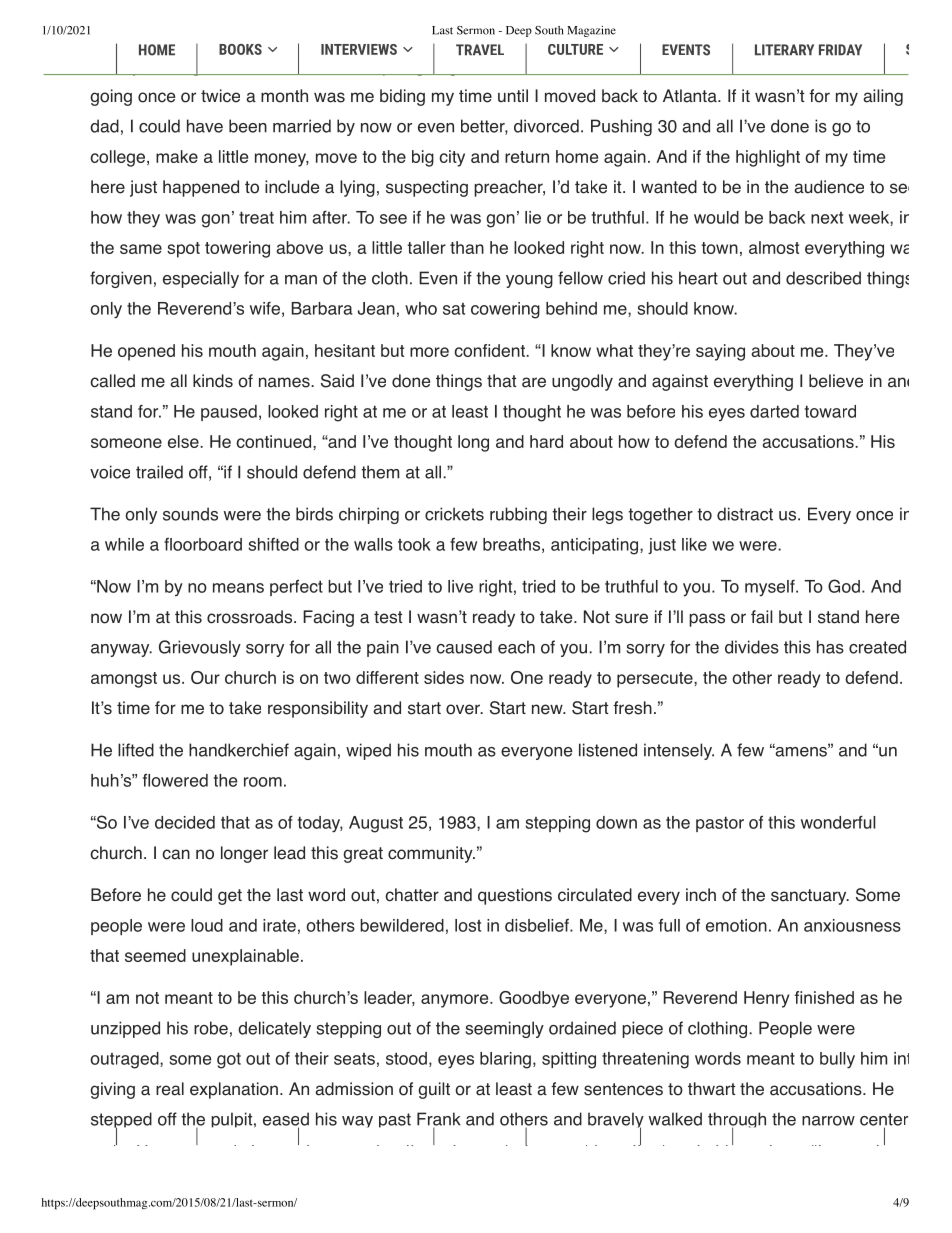  What do you see at coordinates (838, 822) in the image?
I see `wonderful` at bounding box center [838, 822].
